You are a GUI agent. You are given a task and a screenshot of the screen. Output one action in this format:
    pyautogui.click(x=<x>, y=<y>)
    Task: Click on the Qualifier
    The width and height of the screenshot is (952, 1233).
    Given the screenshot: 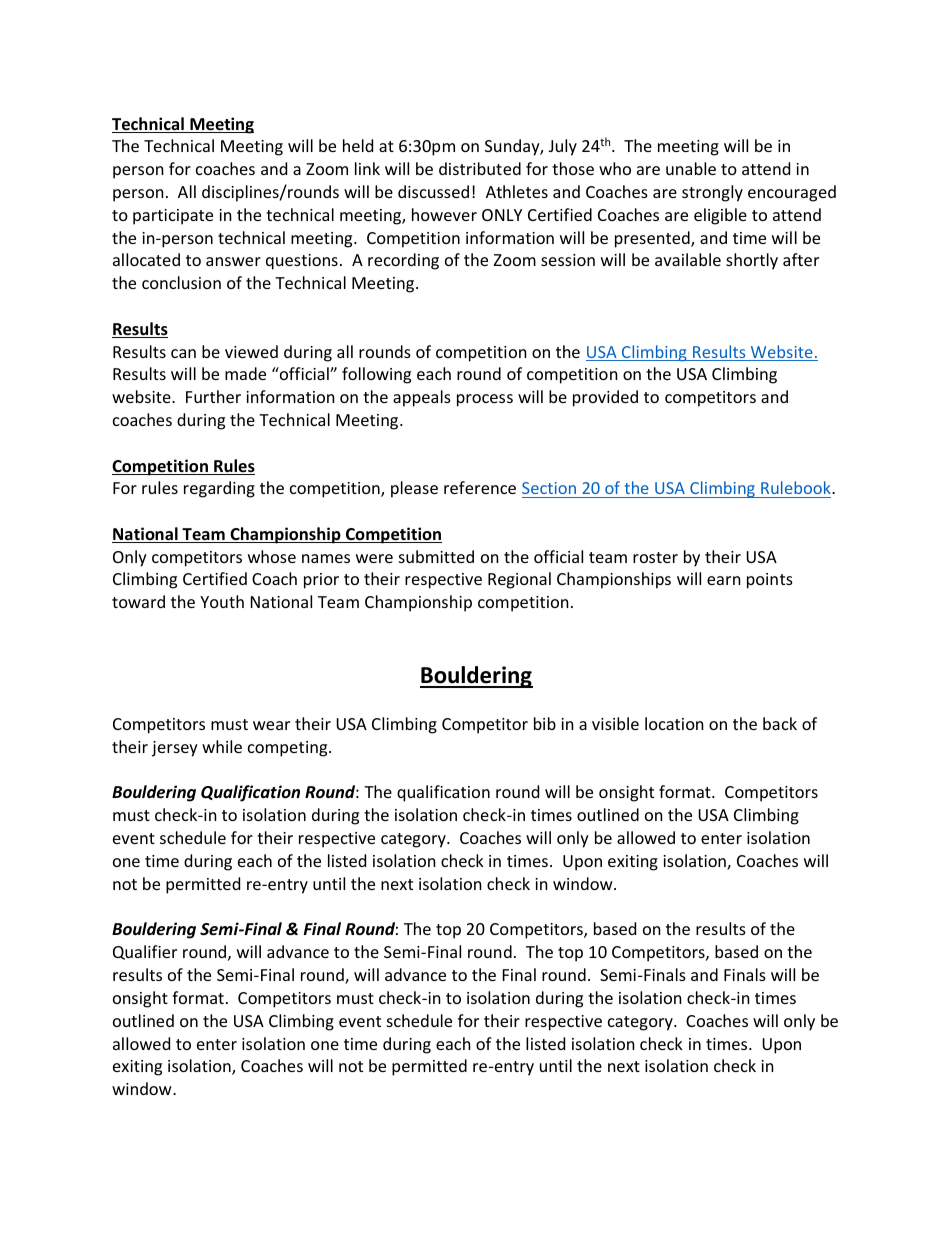 What is the action you would take?
    pyautogui.click(x=145, y=952)
